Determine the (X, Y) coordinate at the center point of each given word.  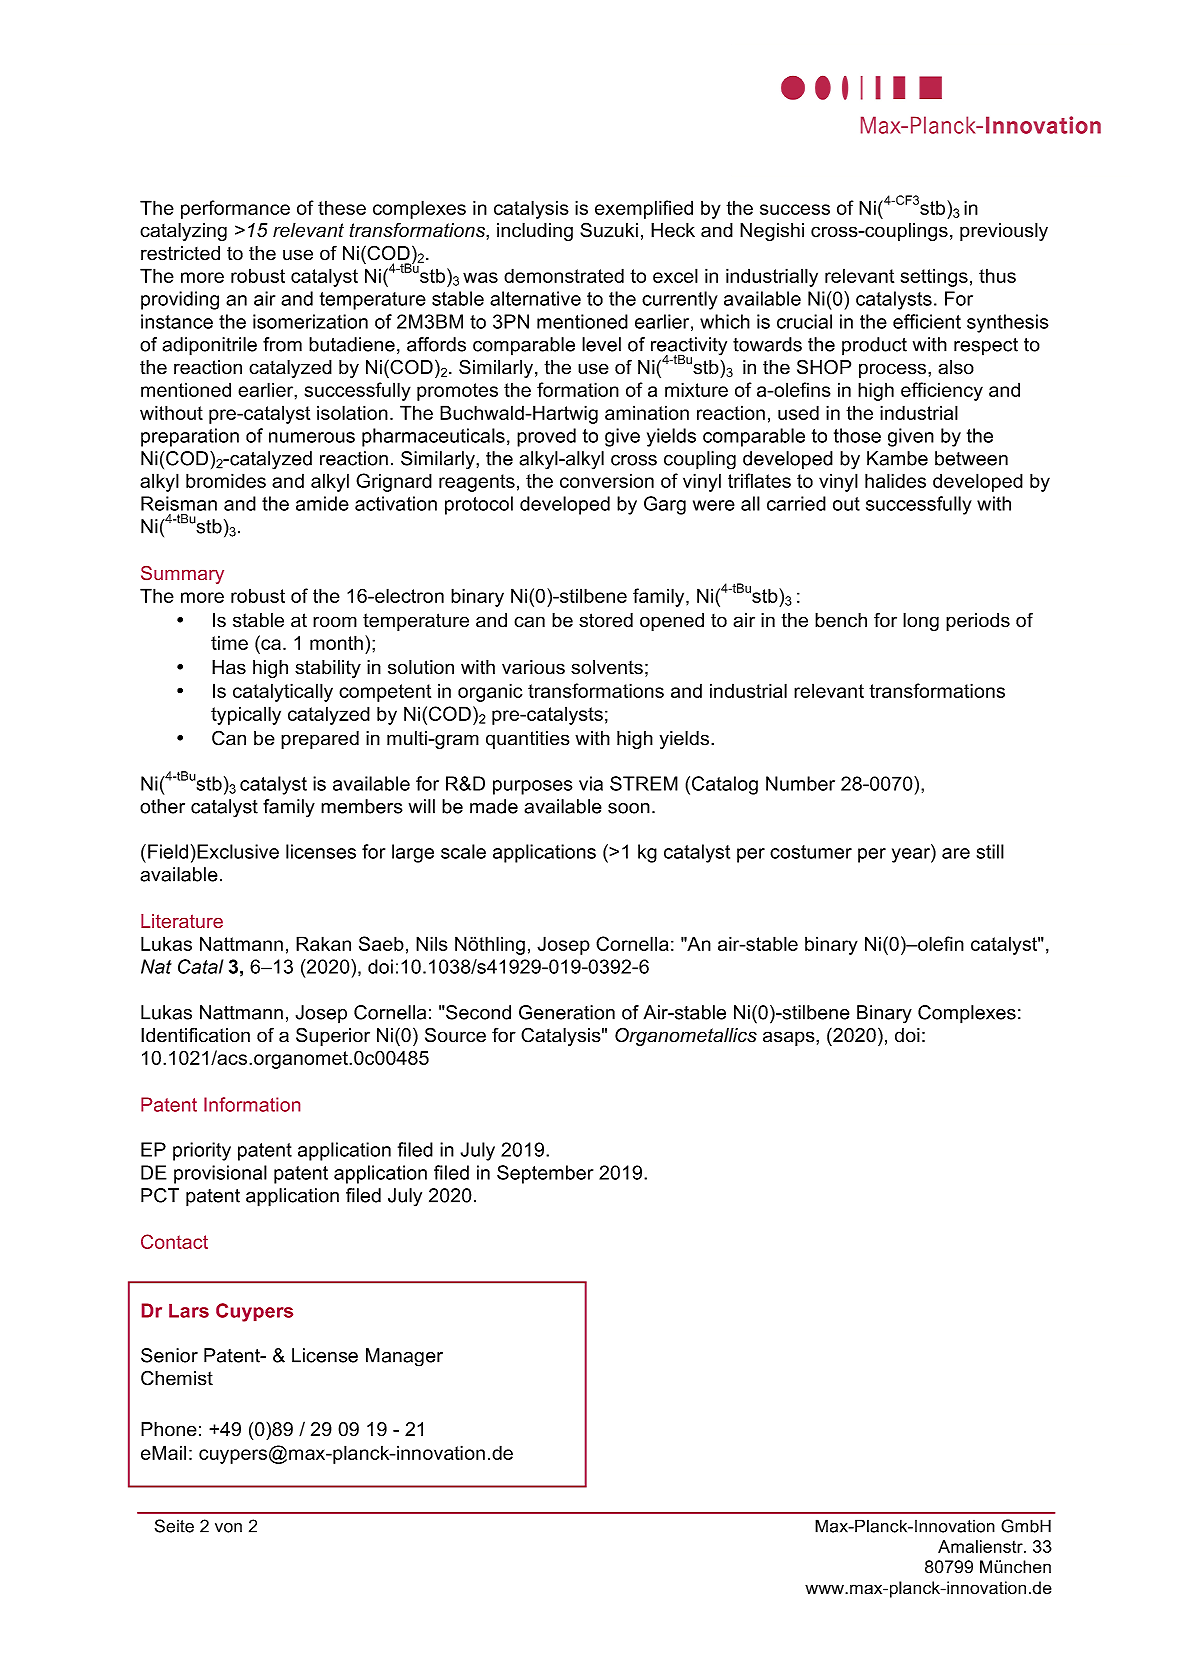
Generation (567, 1012)
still (990, 851)
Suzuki (609, 230)
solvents (607, 667)
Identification (195, 1035)
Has (229, 667)
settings (934, 277)
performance (235, 209)
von (228, 1528)
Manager (404, 1357)
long (921, 622)
